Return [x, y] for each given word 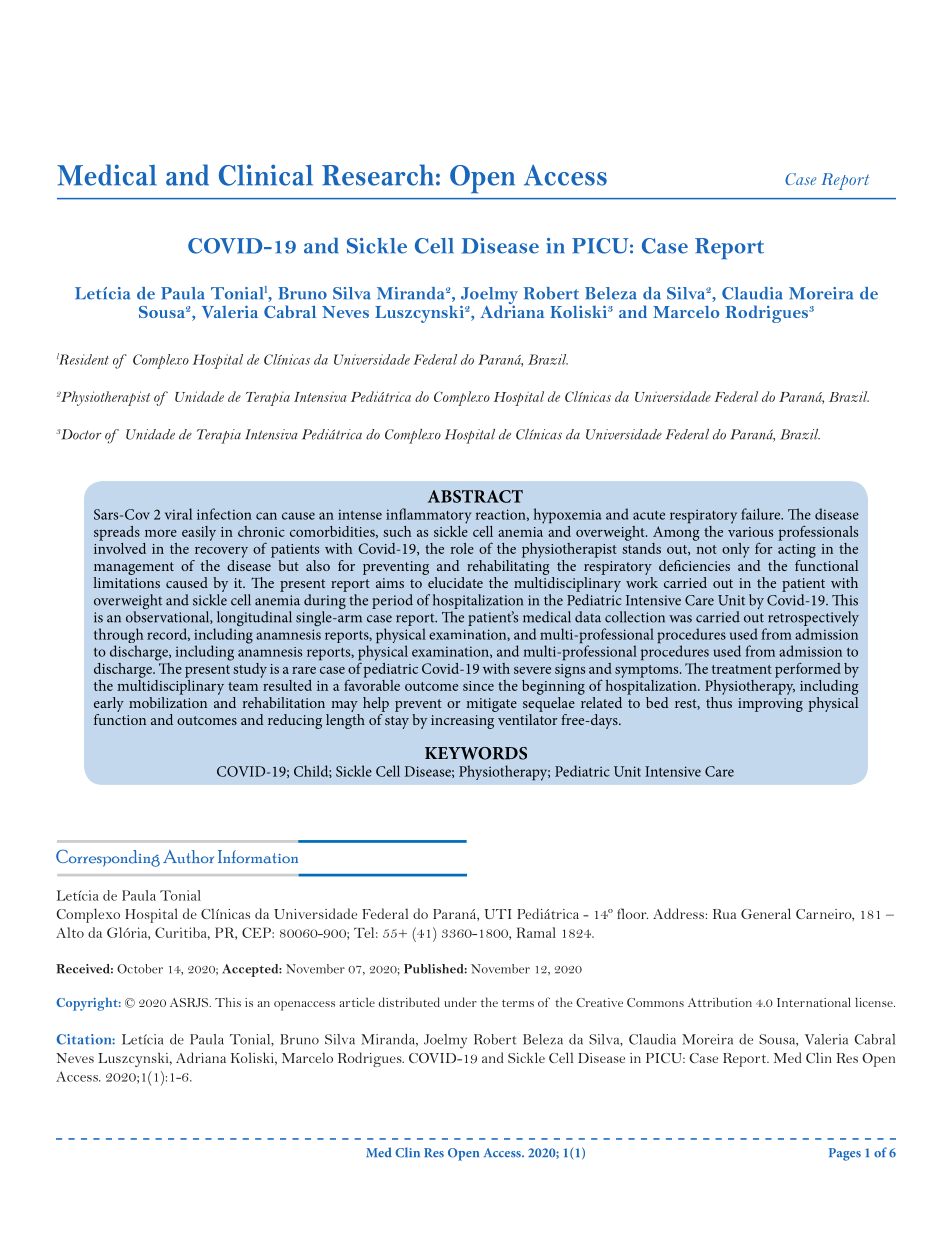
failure [762, 514]
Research [378, 175]
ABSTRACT [475, 496]
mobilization [168, 701]
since [478, 686]
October [140, 969]
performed [808, 670]
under [460, 1002]
